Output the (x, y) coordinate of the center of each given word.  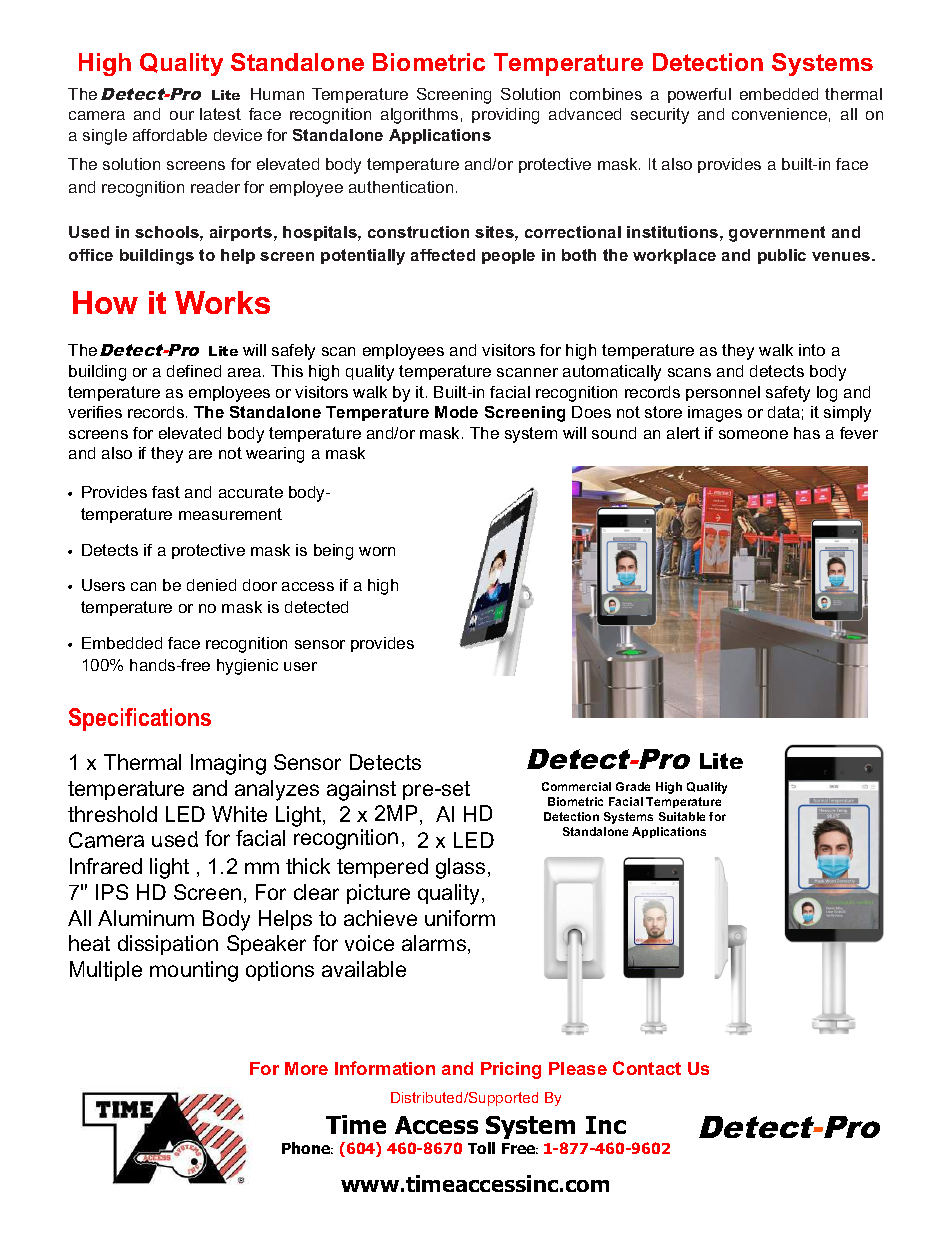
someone (753, 434)
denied (211, 585)
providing (505, 116)
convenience (779, 114)
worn (377, 551)
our (182, 115)
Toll (481, 1148)
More (306, 1068)
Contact (647, 1068)
